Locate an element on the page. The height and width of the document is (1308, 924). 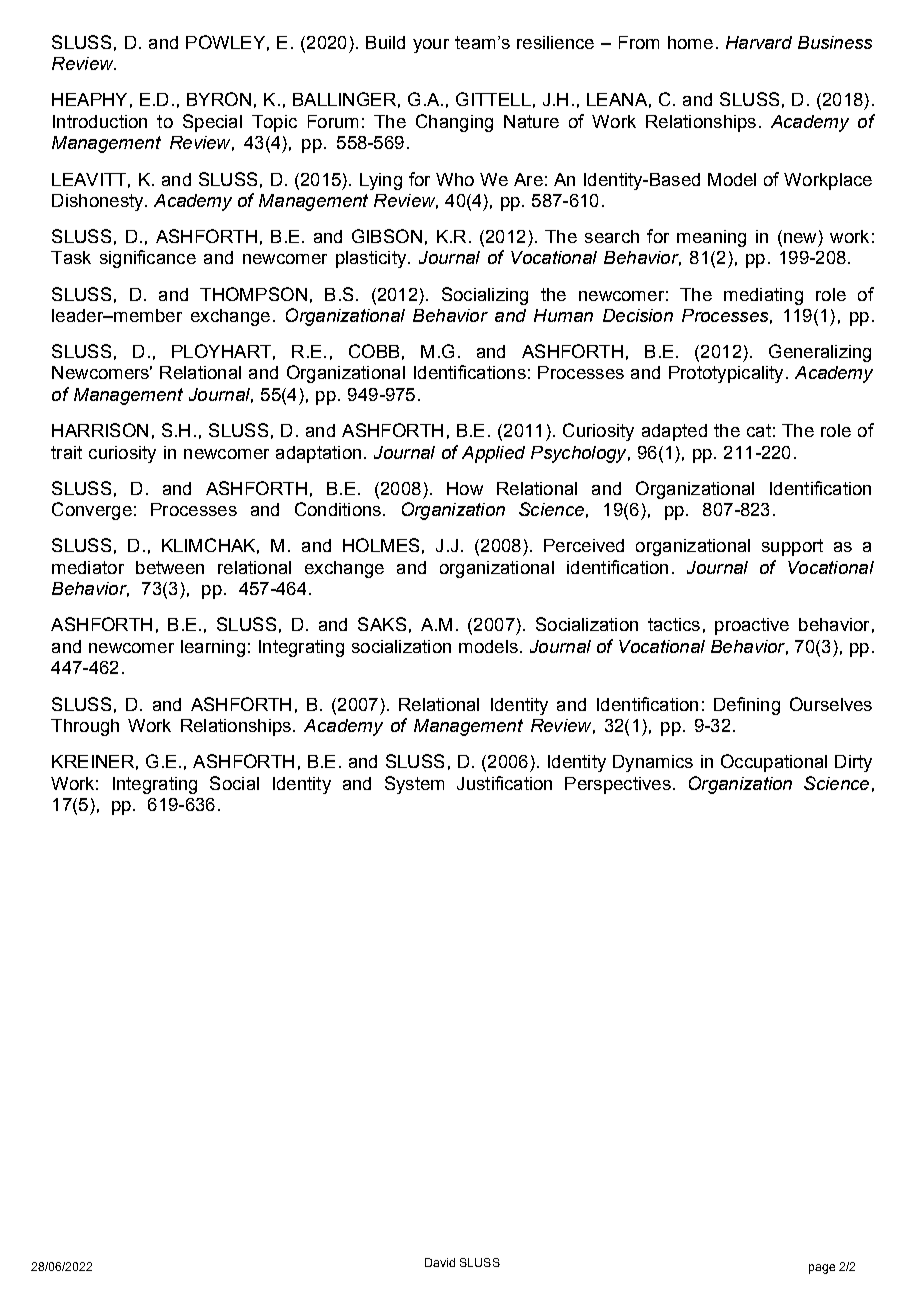
Perspectives is located at coordinates (618, 785).
